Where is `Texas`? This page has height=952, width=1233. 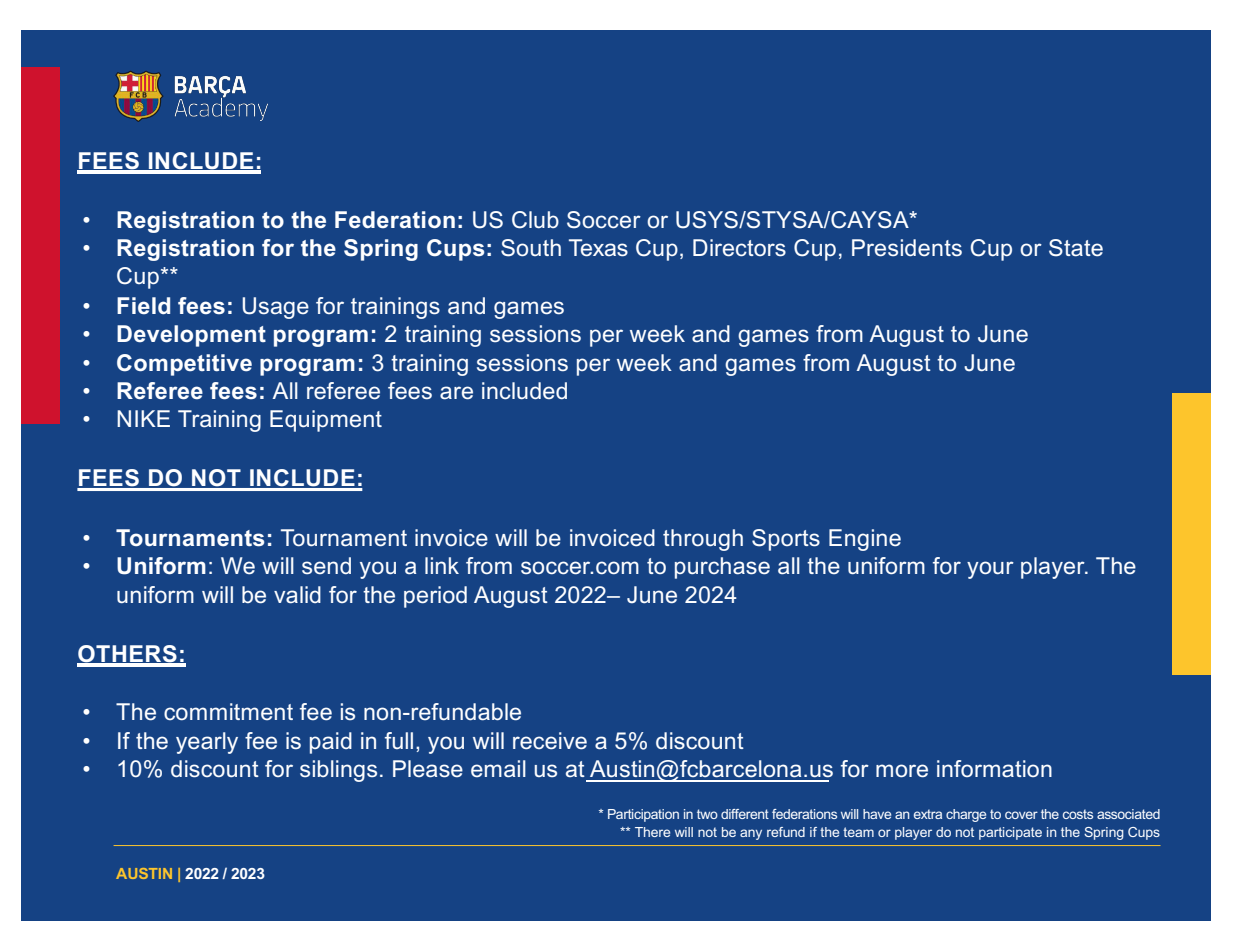
Texas is located at coordinates (598, 248).
